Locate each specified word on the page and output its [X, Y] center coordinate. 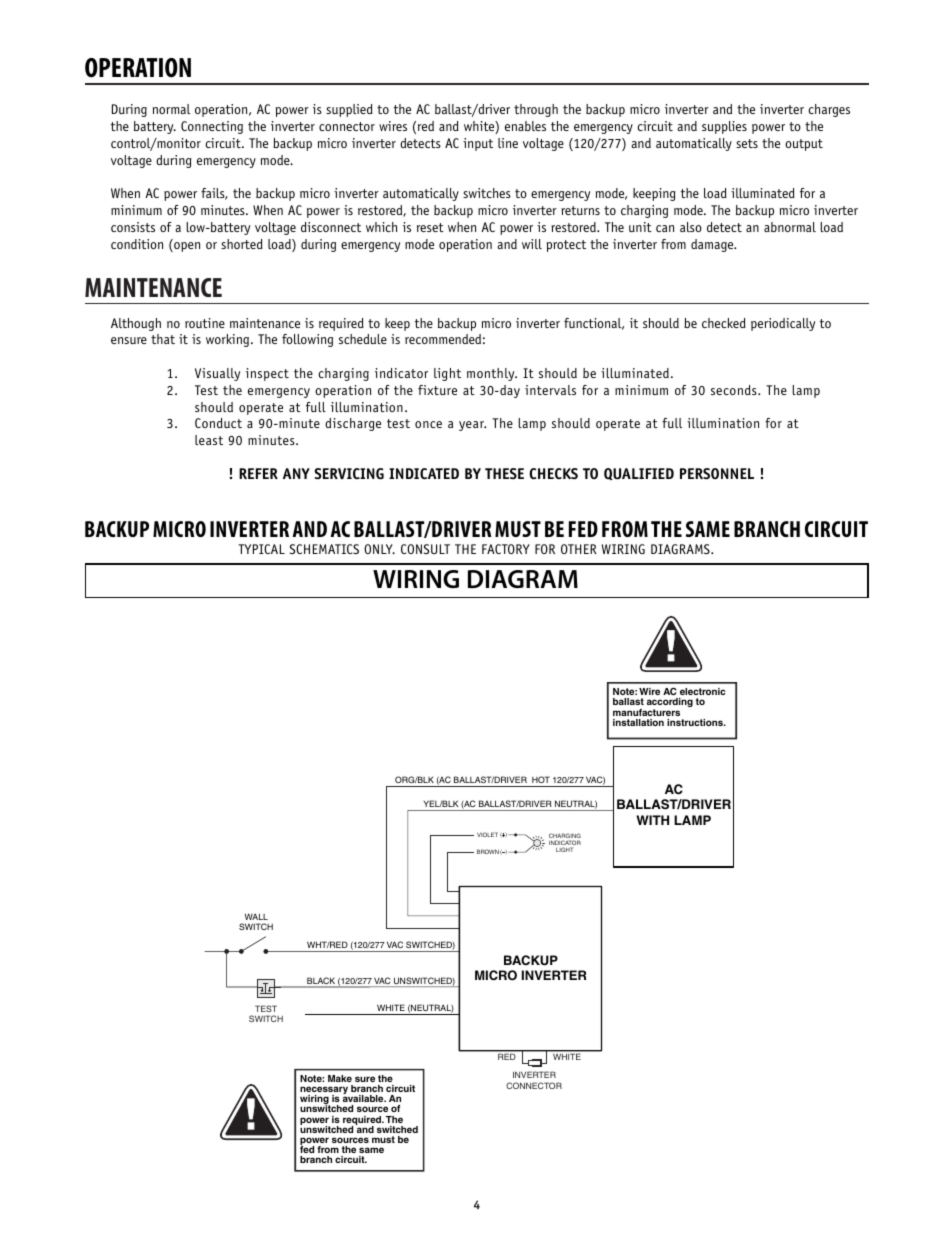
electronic [703, 691]
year [472, 426]
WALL [256, 916]
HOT [541, 779]
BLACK [321, 982]
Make [340, 1078]
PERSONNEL [717, 474]
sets [747, 143]
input [478, 144]
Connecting [212, 127]
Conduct [218, 423]
